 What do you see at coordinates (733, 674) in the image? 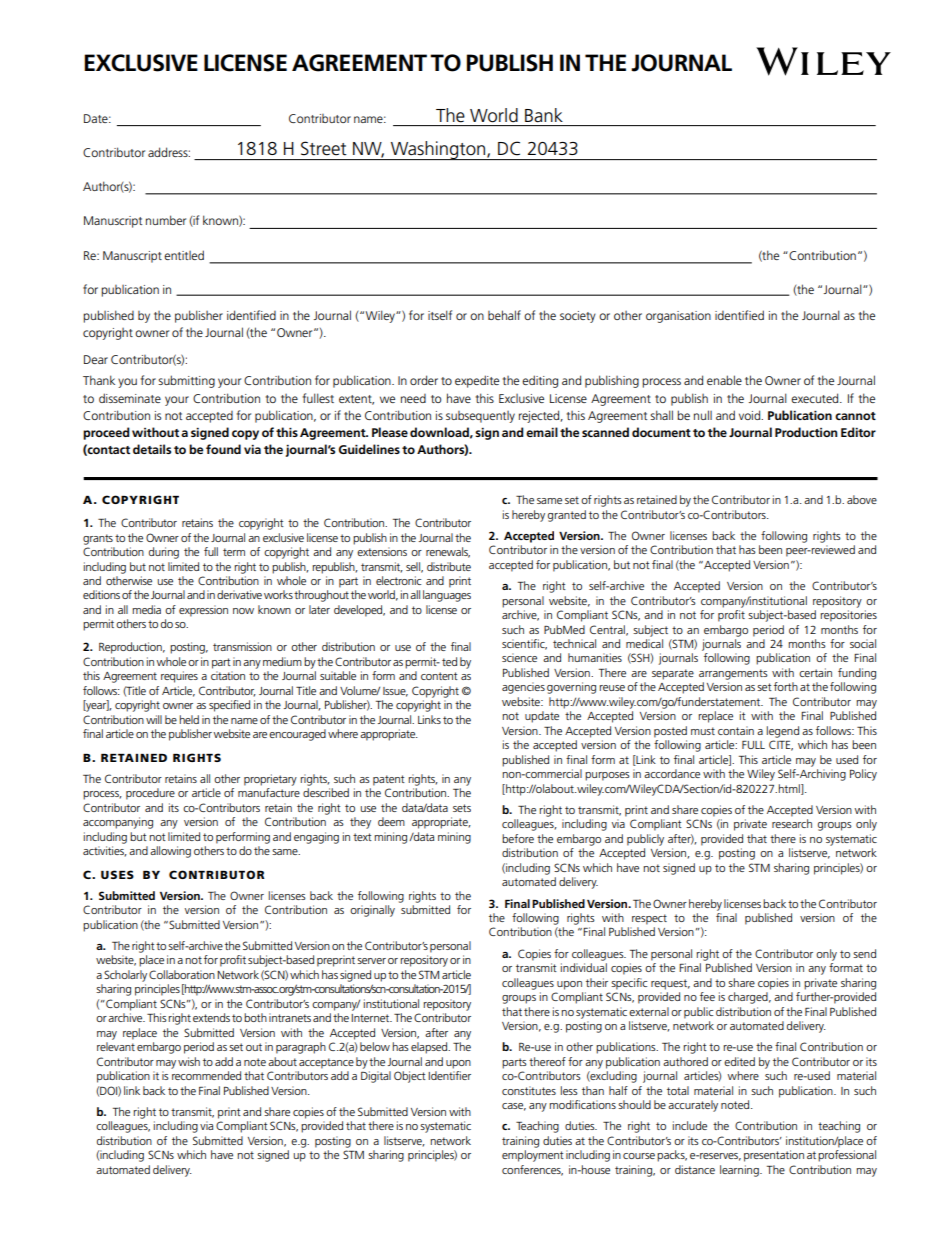
I see `arrangements` at bounding box center [733, 674].
